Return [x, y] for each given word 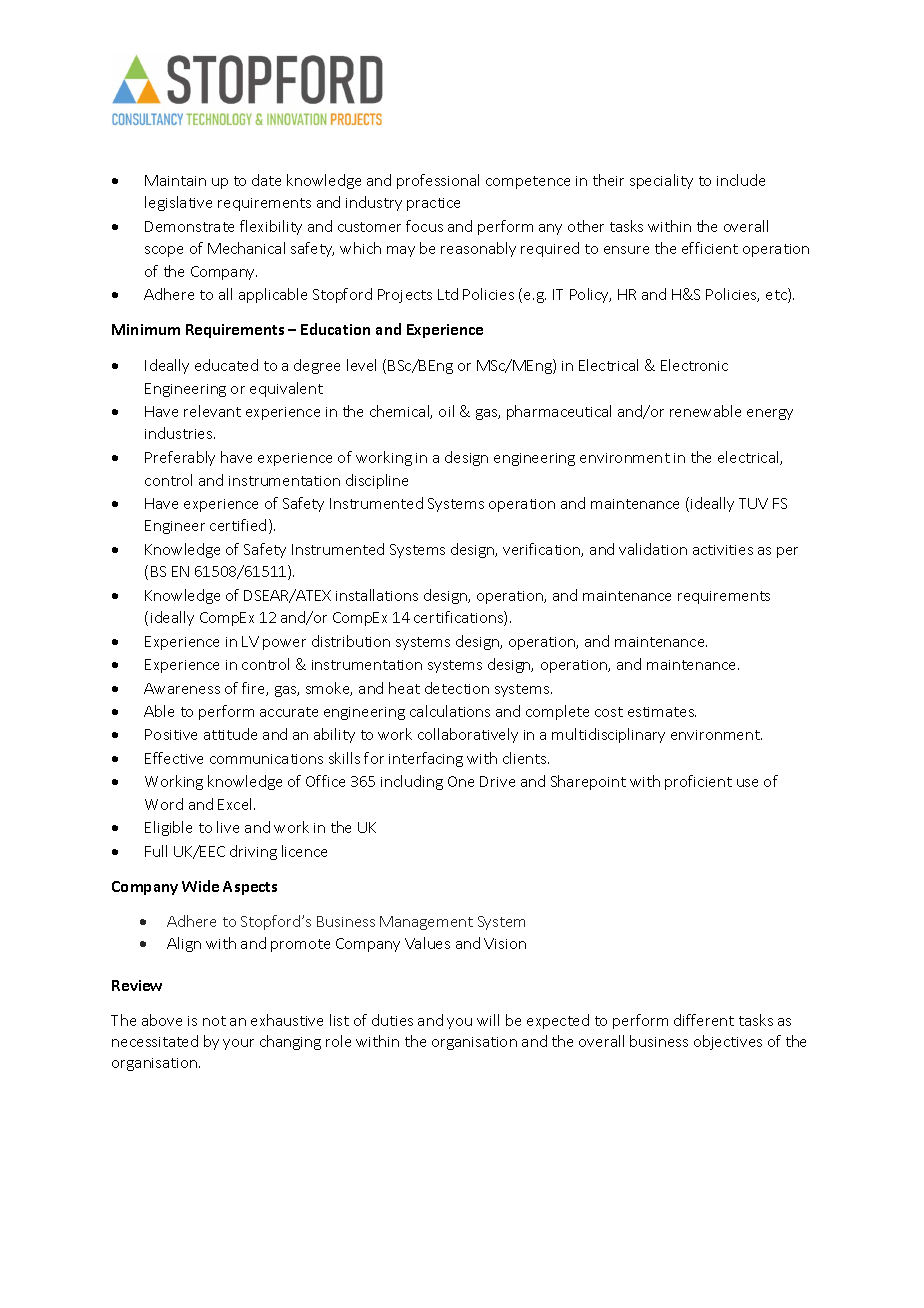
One [461, 781]
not [214, 1021]
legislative [178, 203]
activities [723, 550]
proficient [698, 782]
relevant [212, 411]
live [228, 827]
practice [433, 204]
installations [377, 595]
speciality [661, 181]
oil [446, 411]
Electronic [694, 365]
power [284, 644]
